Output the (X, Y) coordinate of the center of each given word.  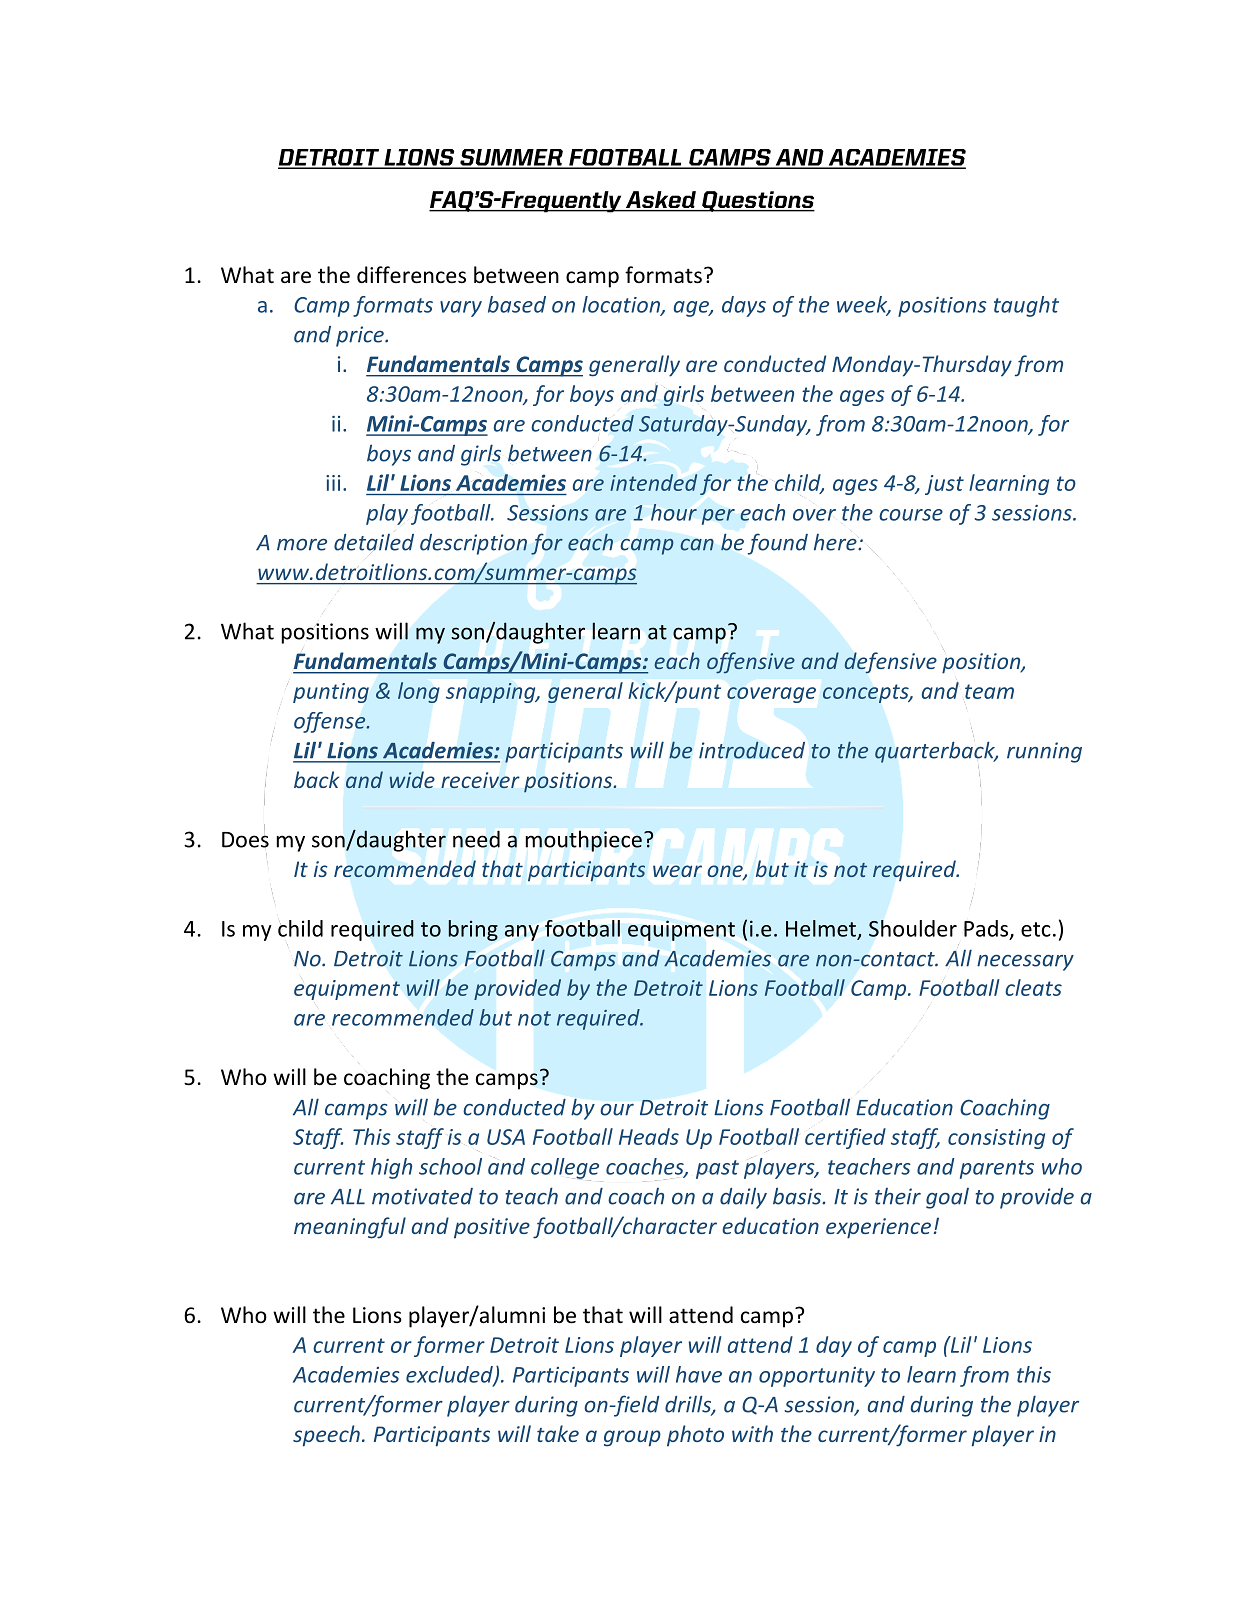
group (632, 1438)
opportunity (817, 1377)
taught (1026, 306)
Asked (661, 199)
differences (411, 275)
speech (326, 1436)
